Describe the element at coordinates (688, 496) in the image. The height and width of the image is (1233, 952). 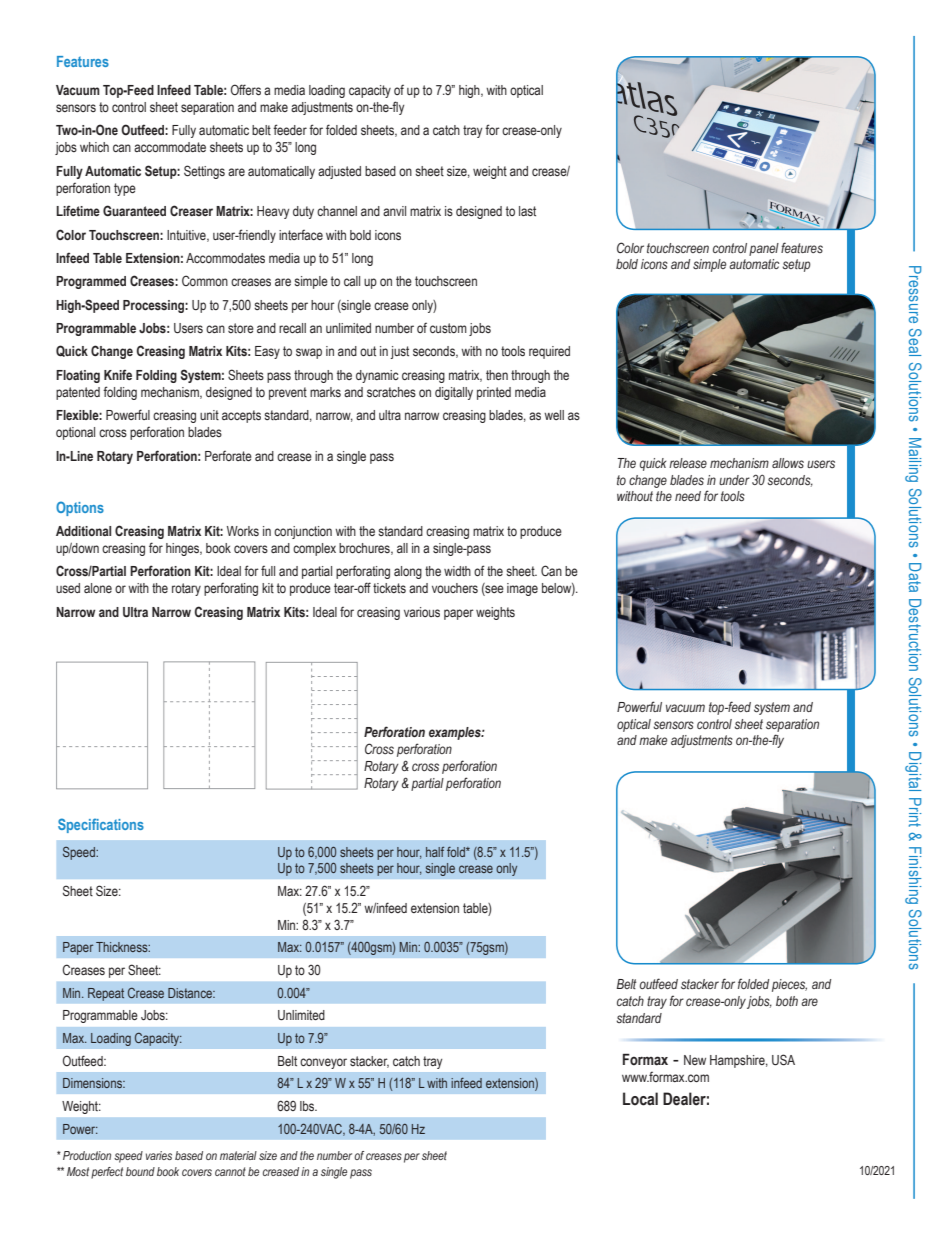
I see `need` at that location.
